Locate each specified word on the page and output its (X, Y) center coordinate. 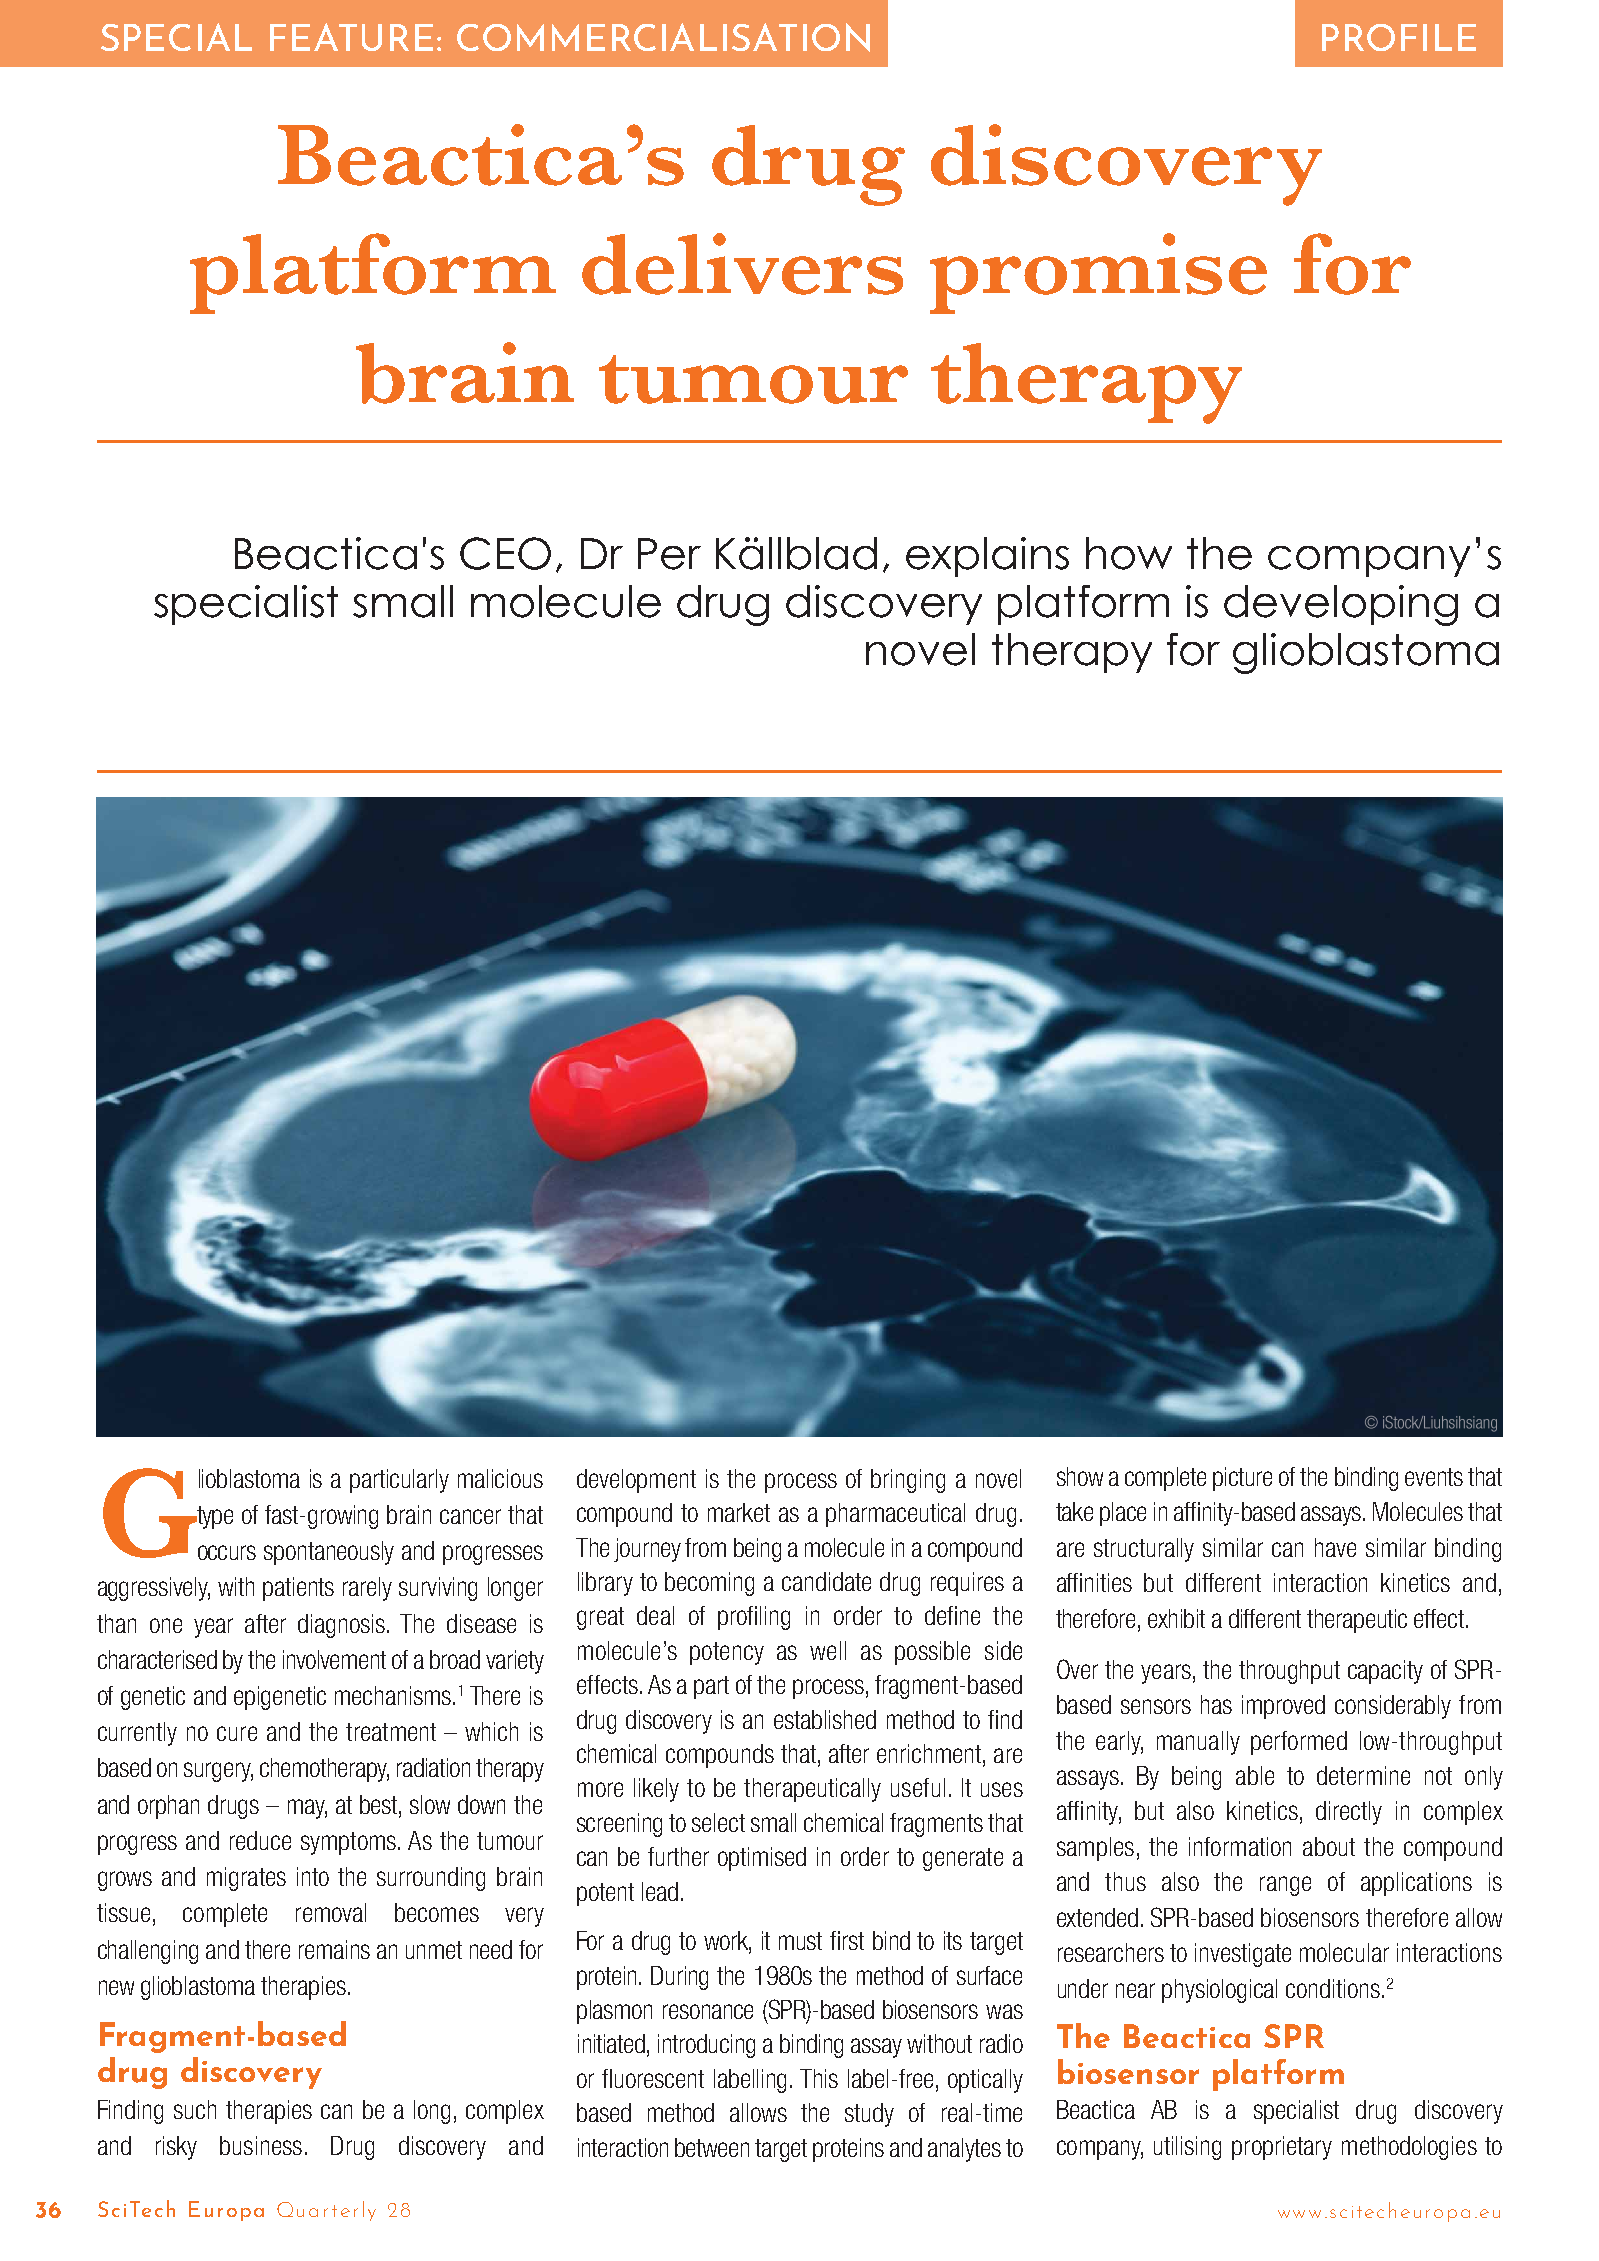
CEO (505, 553)
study (869, 2115)
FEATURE (351, 37)
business (261, 2145)
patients (298, 1589)
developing (1341, 605)
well (828, 1650)
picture (1242, 1479)
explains (987, 557)
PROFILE (1399, 37)
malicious (500, 1478)
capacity (1385, 1672)
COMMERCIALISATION (663, 37)
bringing (908, 1481)
